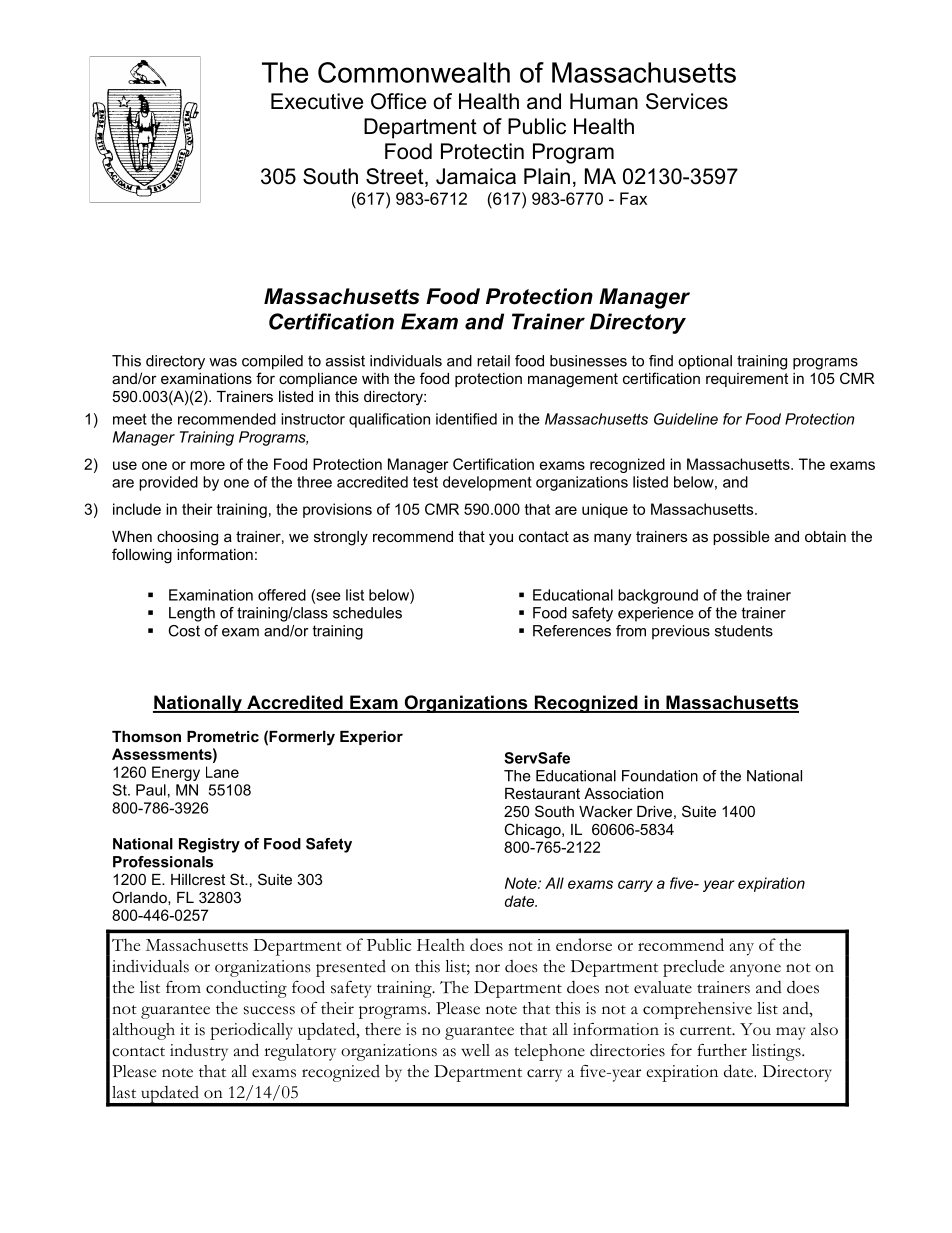 The width and height of the screenshot is (952, 1233). What do you see at coordinates (222, 772) in the screenshot?
I see `Lane` at bounding box center [222, 772].
